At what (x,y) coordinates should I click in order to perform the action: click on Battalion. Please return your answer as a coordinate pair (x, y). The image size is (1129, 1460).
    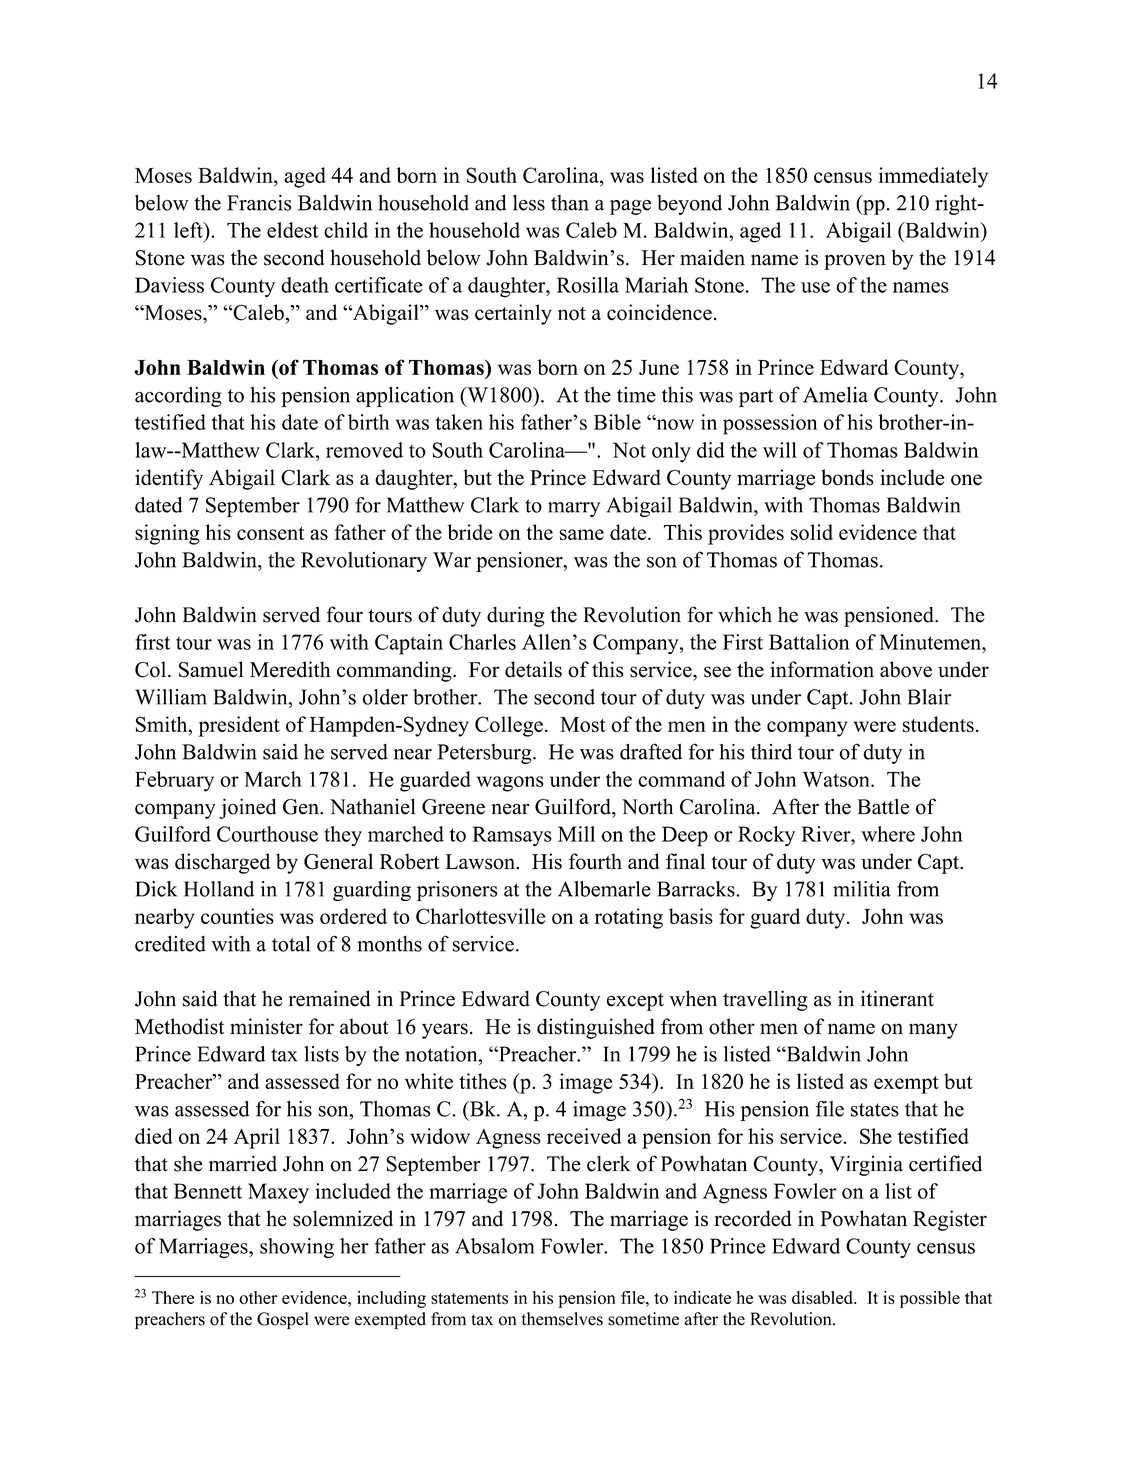
    Looking at the image, I should click on (809, 642).
